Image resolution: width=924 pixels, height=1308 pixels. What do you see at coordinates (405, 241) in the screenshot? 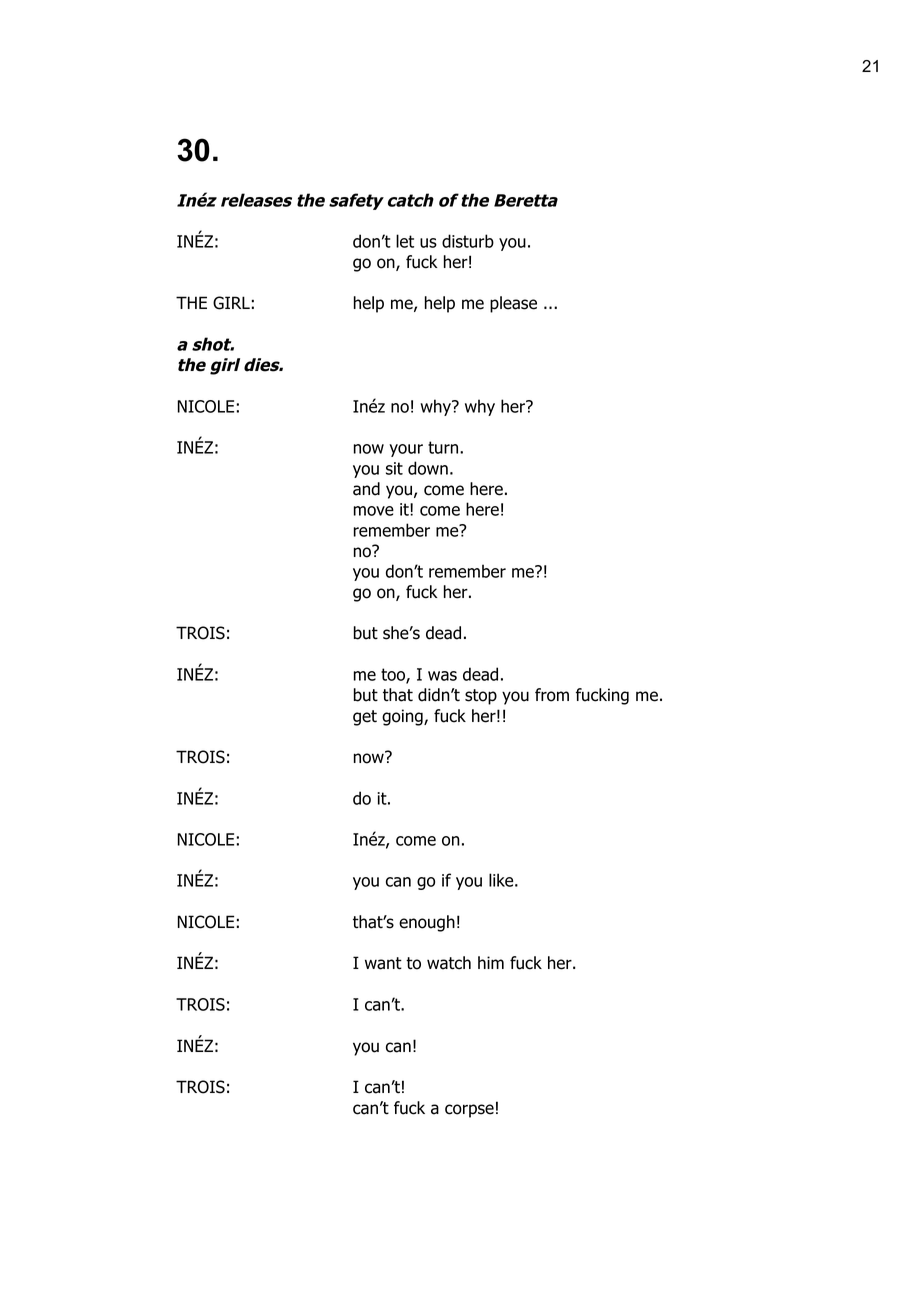
I see `let` at bounding box center [405, 241].
